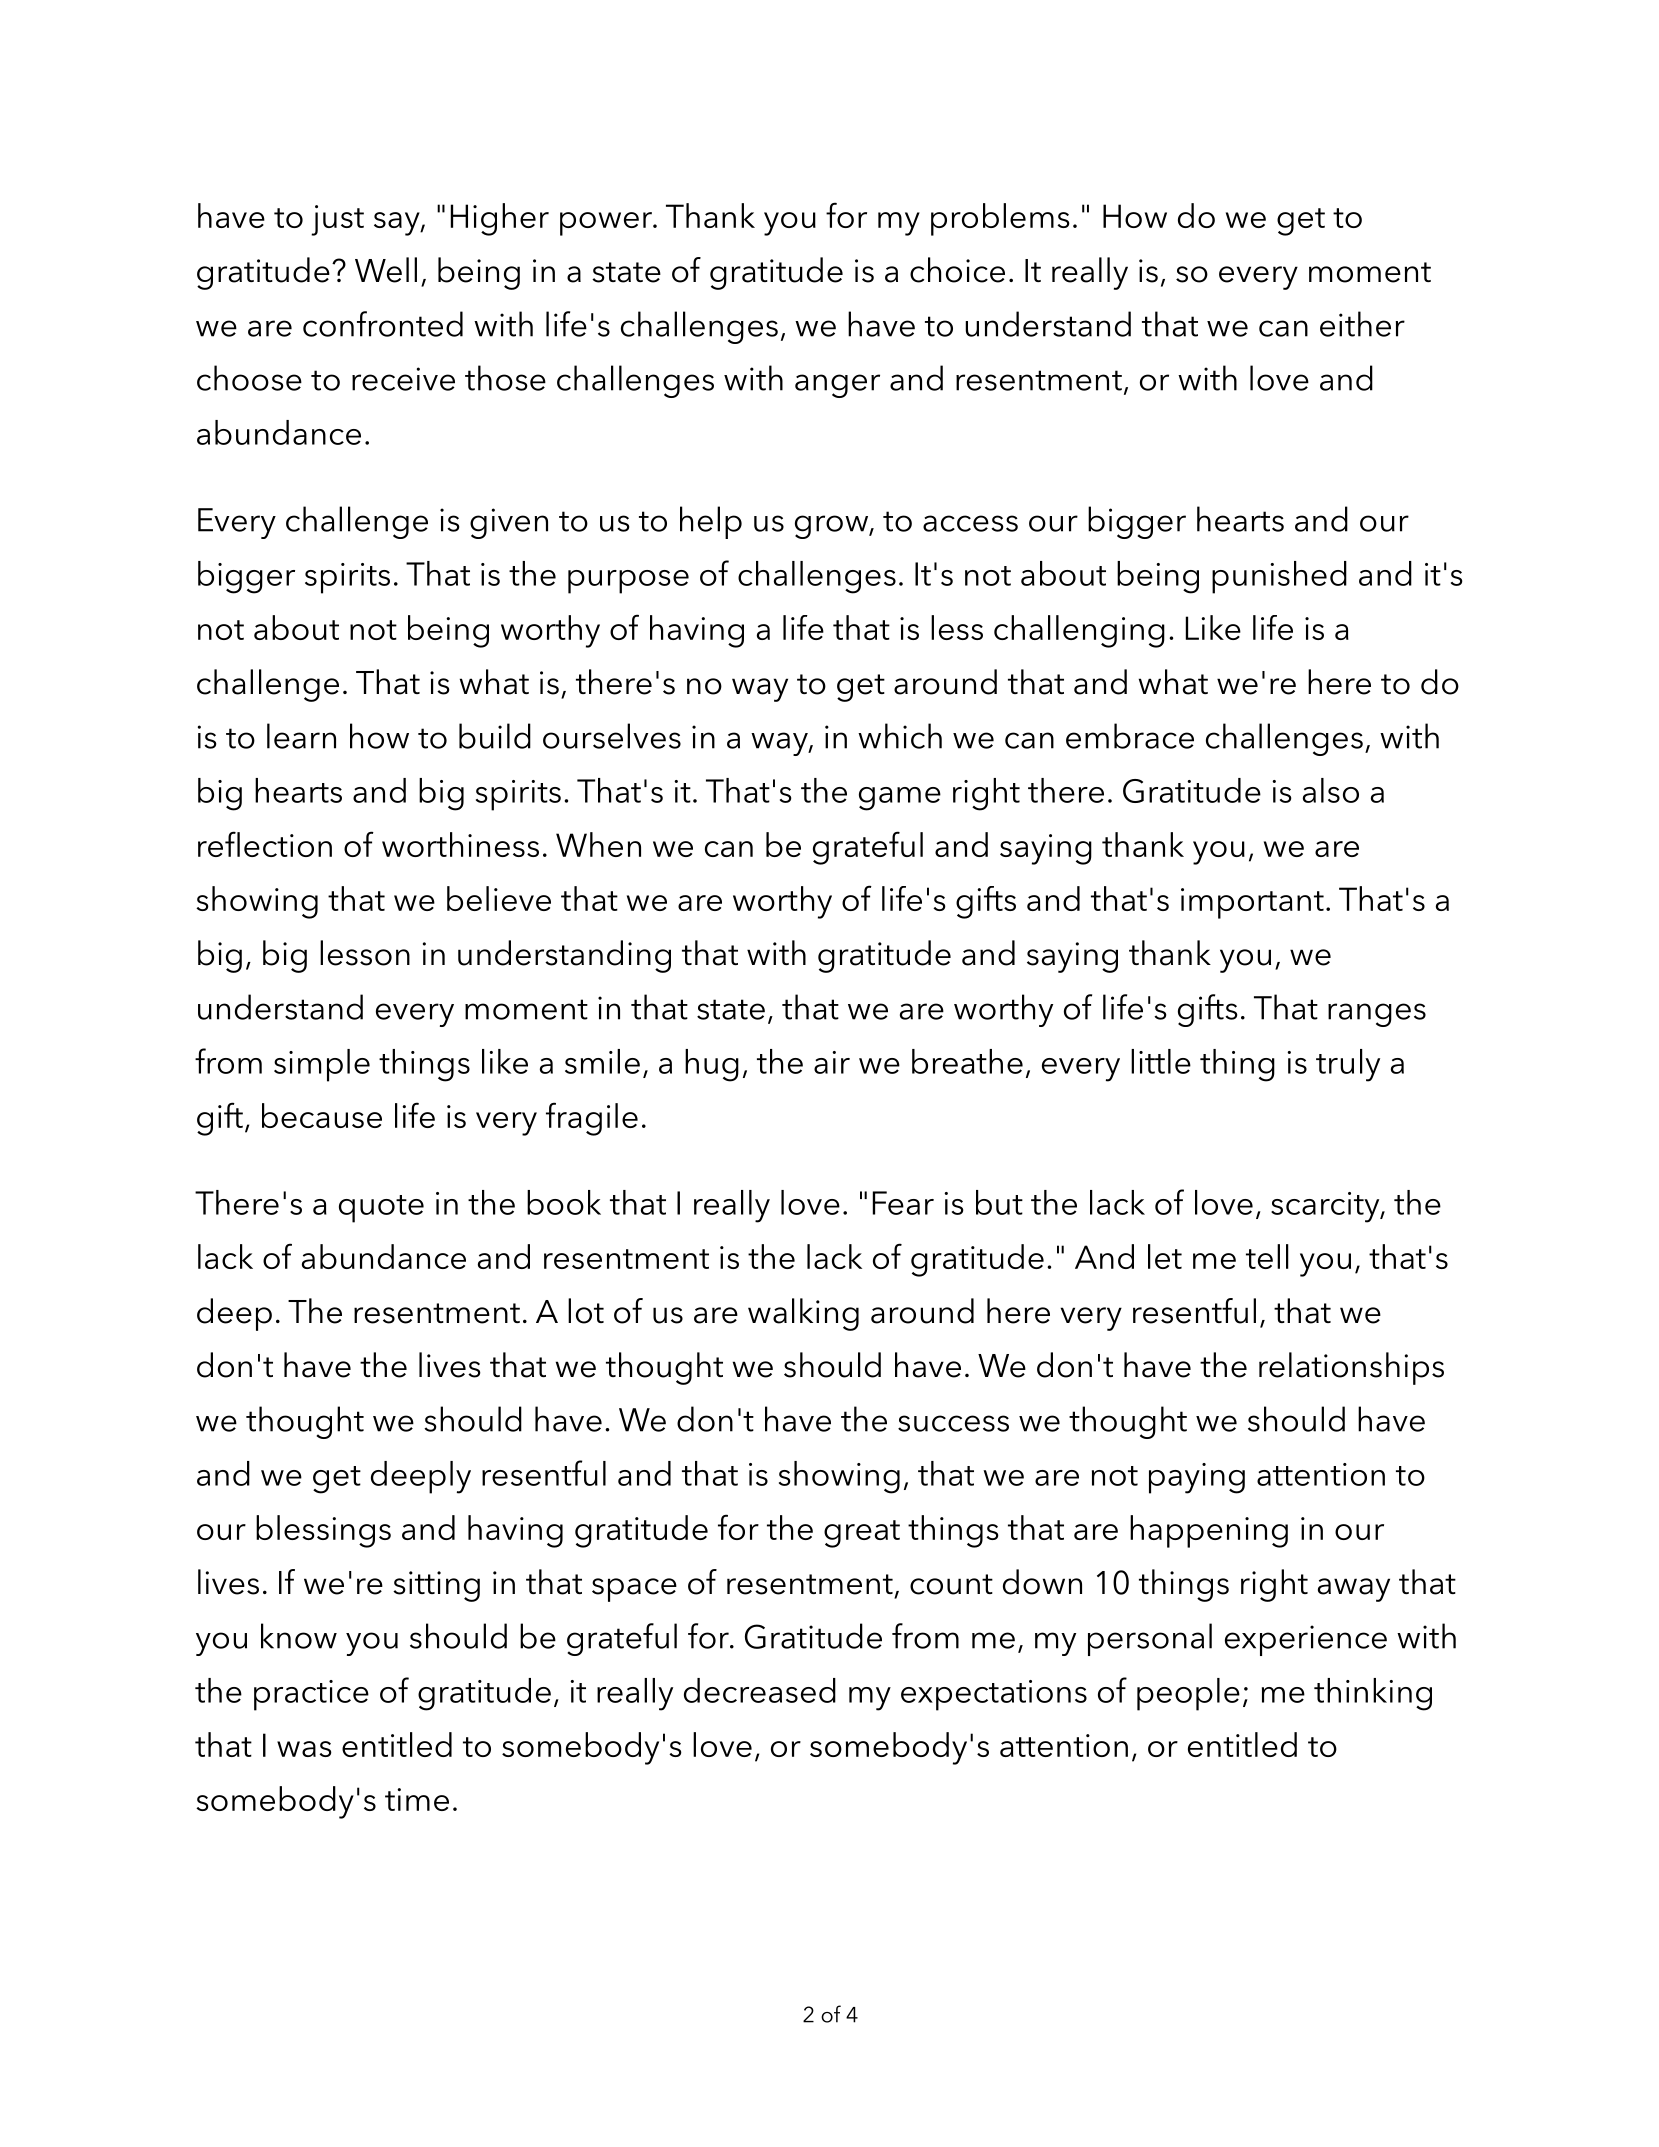 The image size is (1659, 2147). Describe the element at coordinates (803, 1314) in the screenshot. I see `walking` at that location.
